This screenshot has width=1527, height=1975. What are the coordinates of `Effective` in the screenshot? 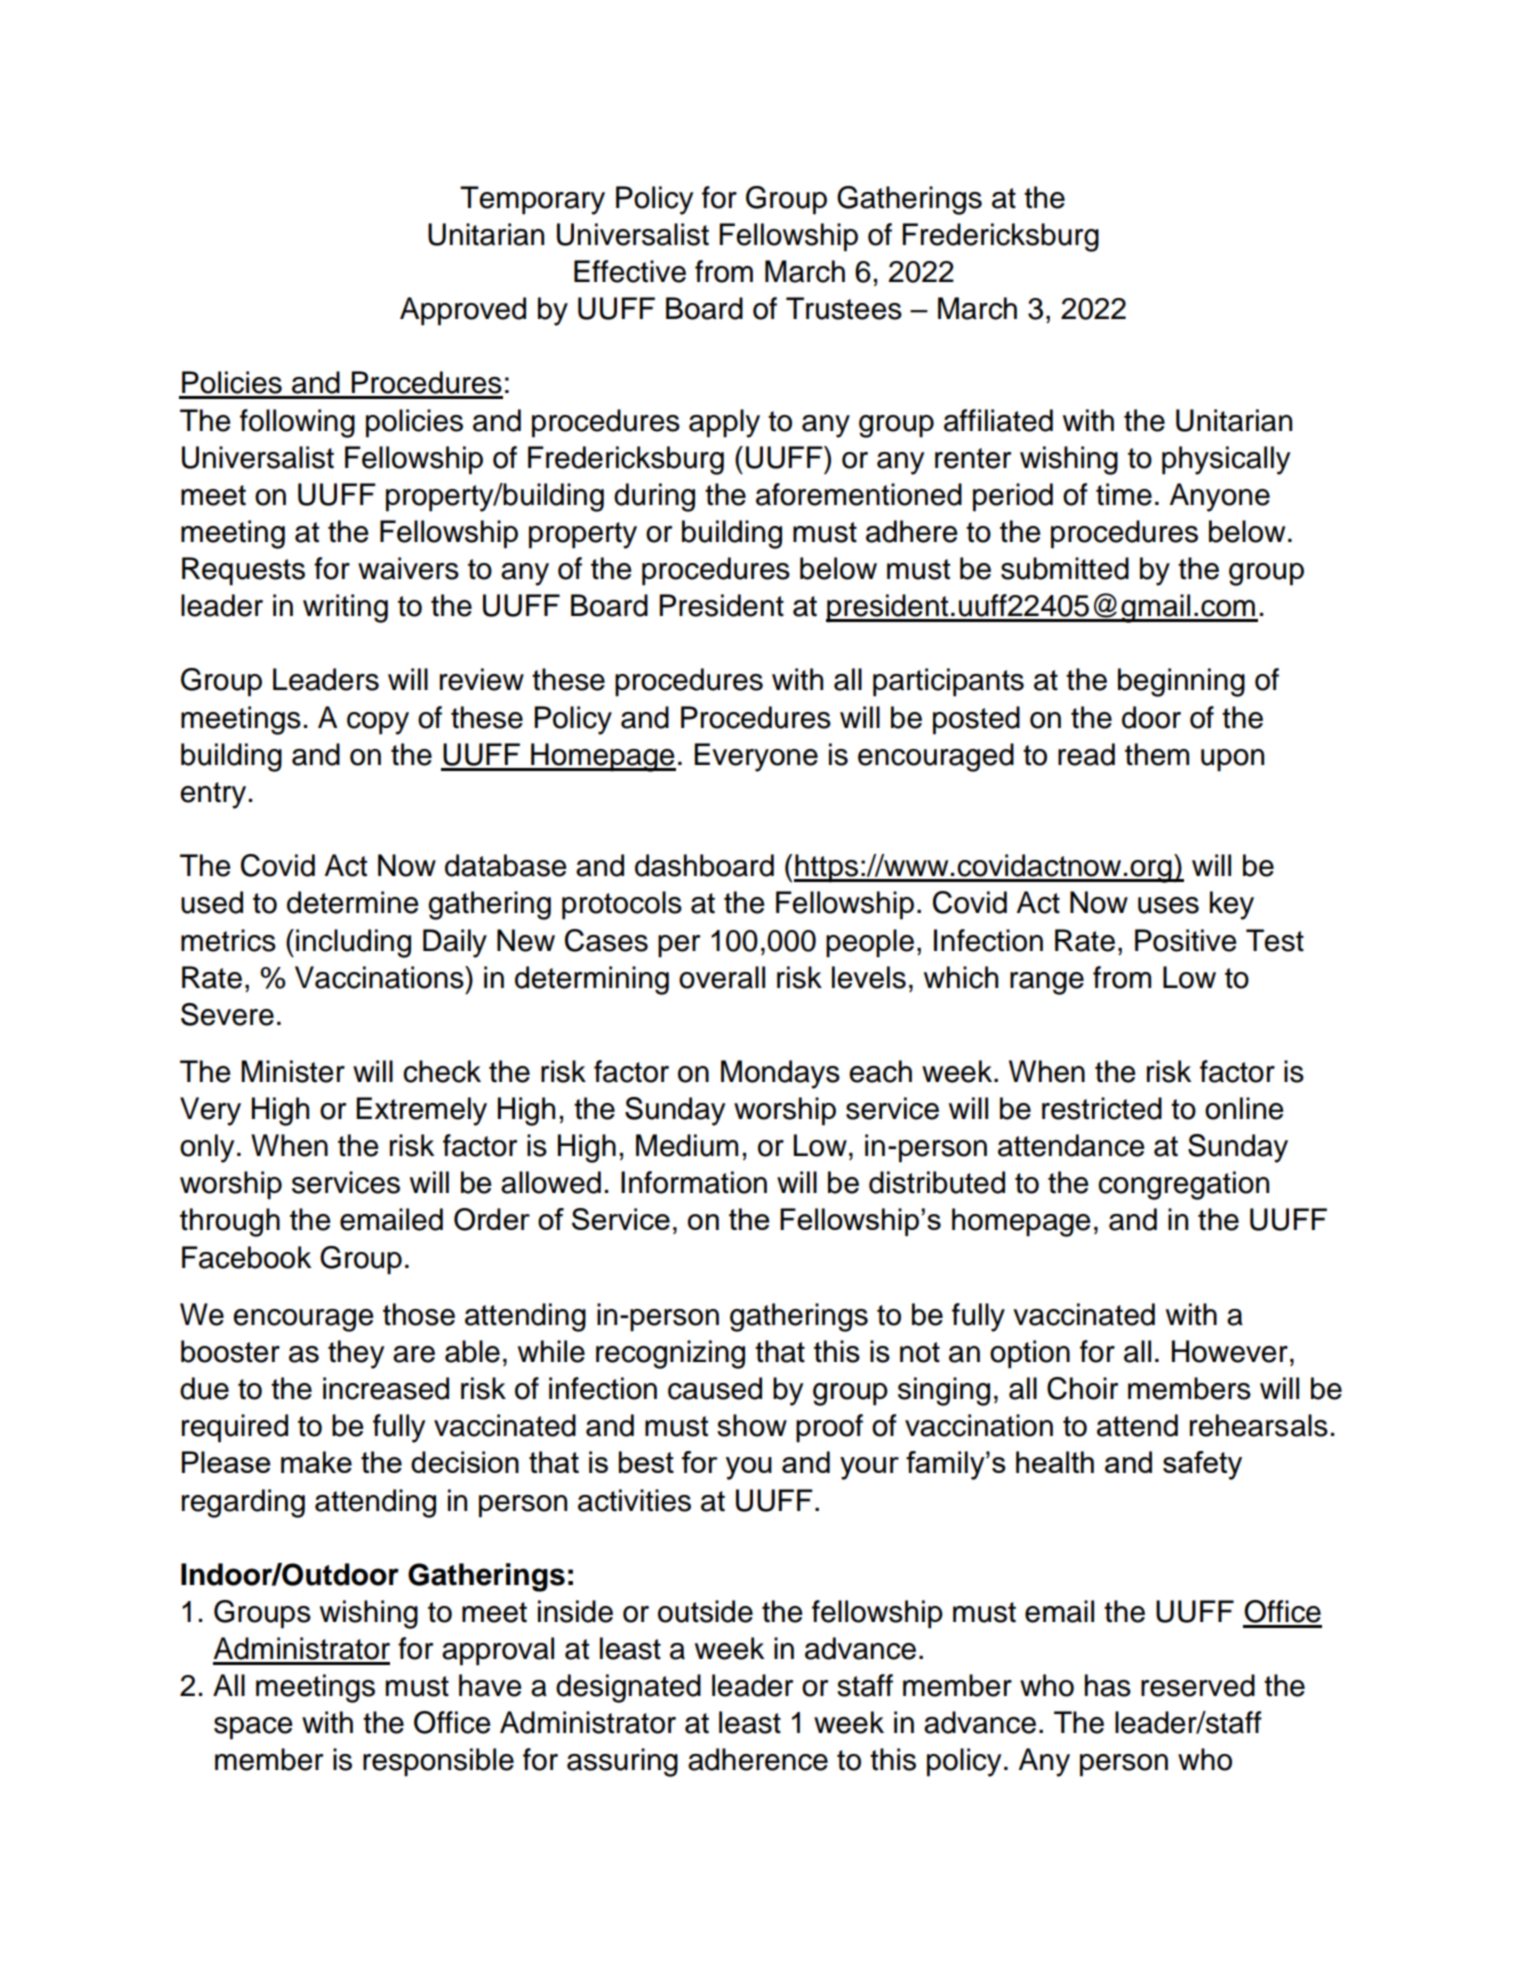 It's located at (630, 271).
